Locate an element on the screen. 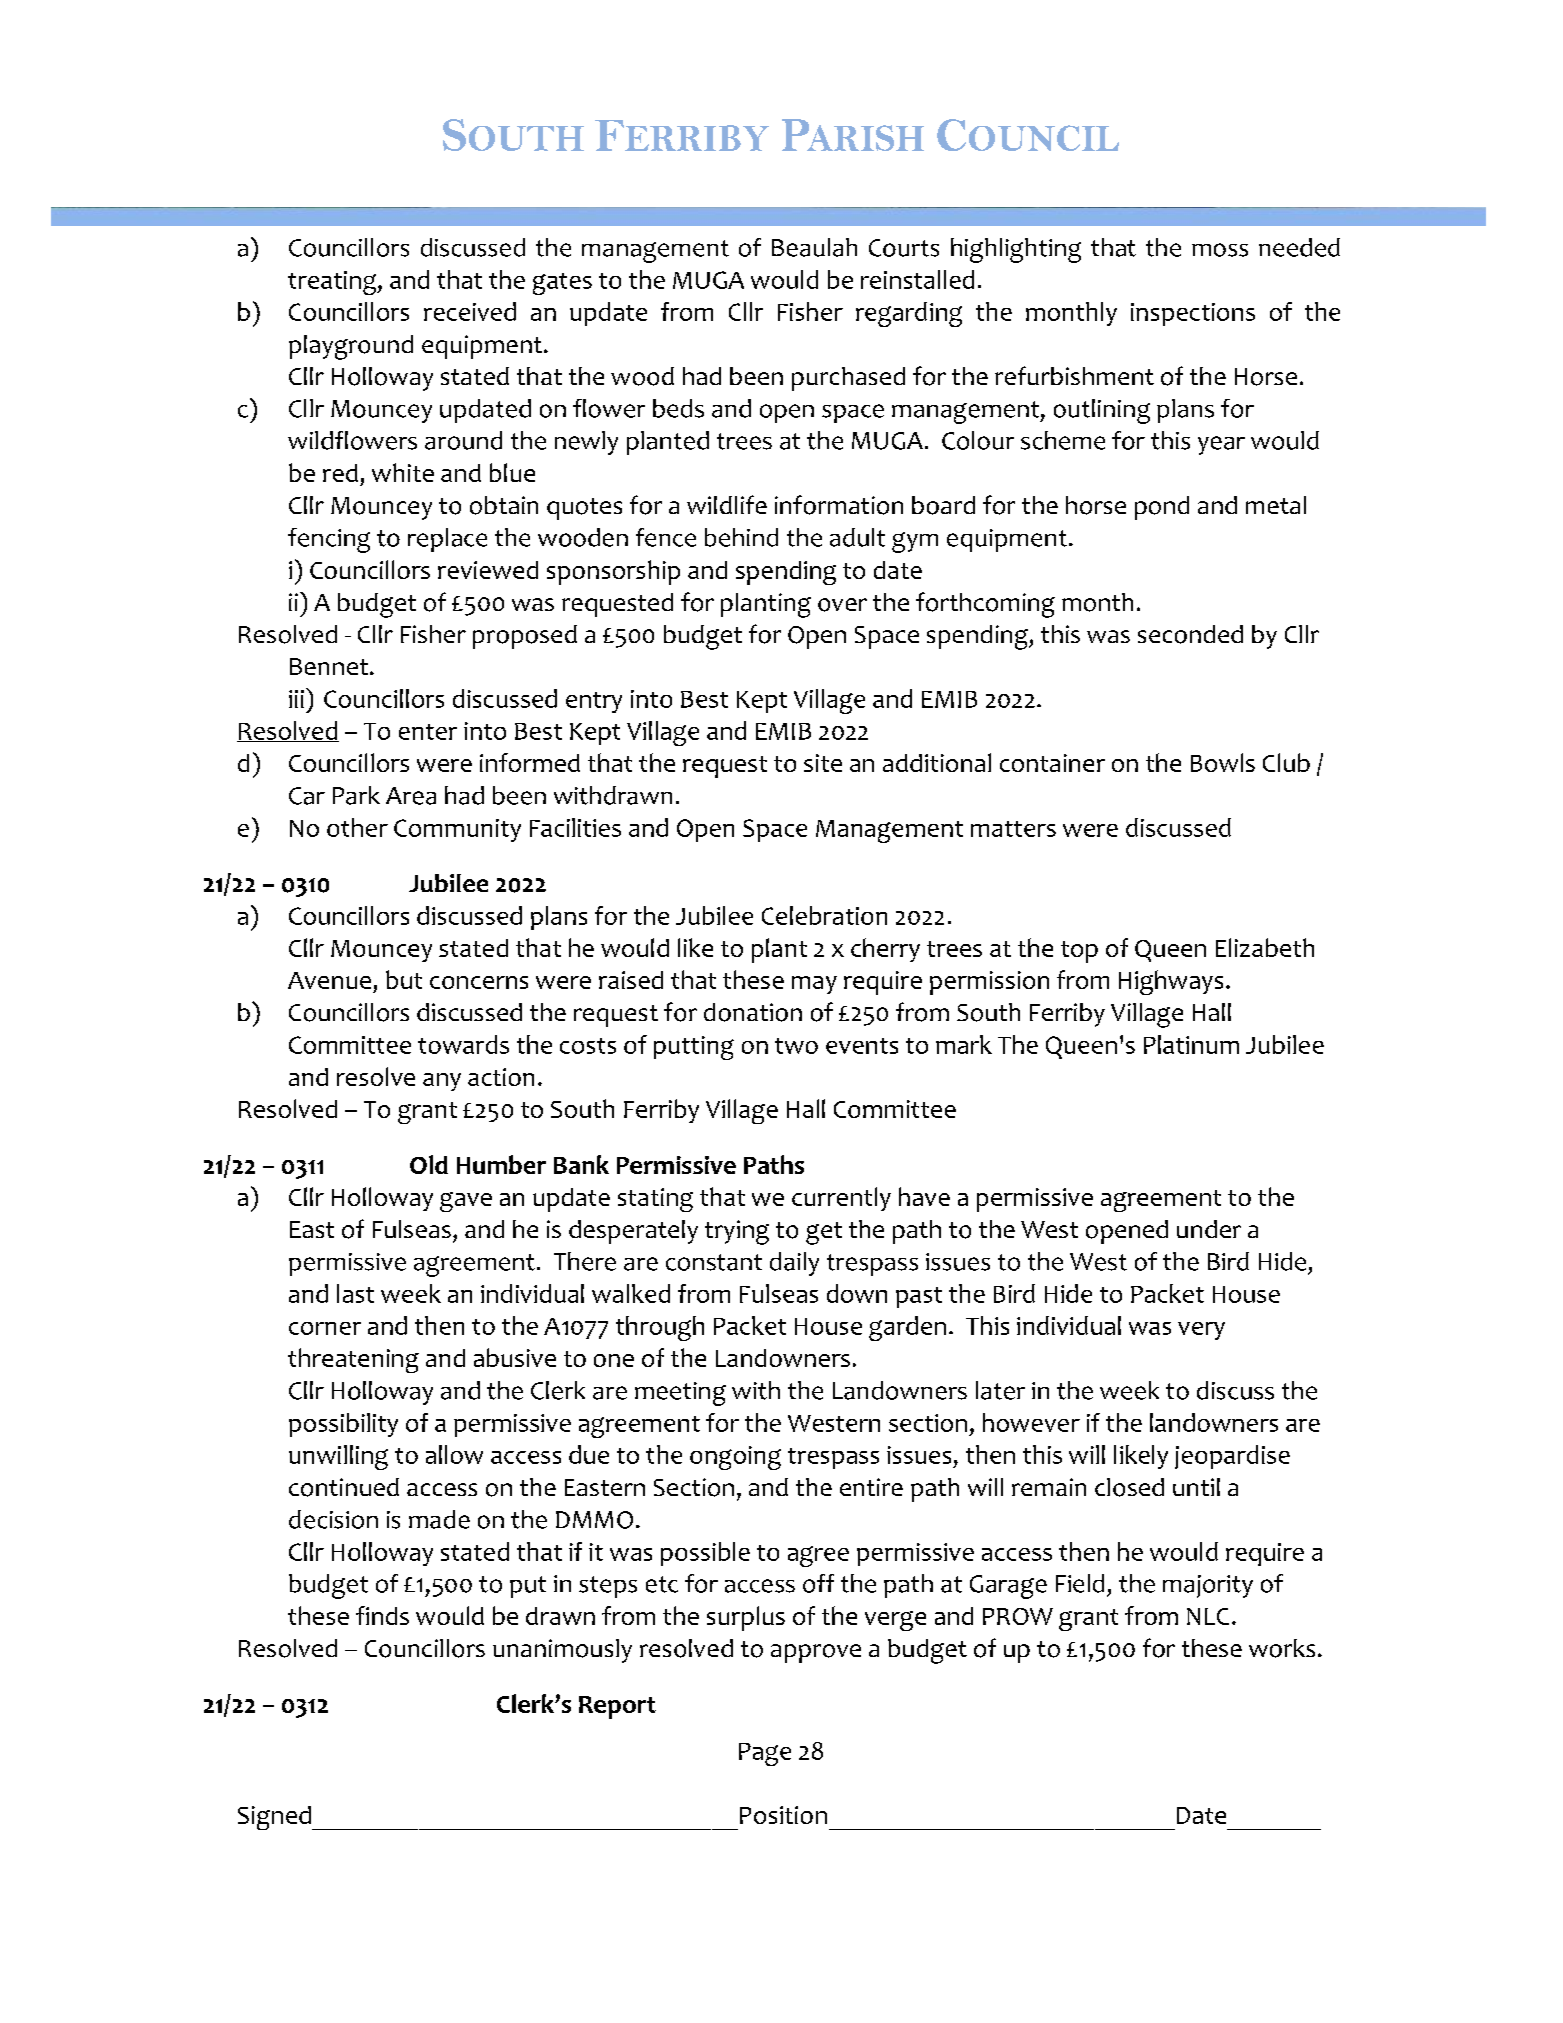  received is located at coordinates (470, 311).
